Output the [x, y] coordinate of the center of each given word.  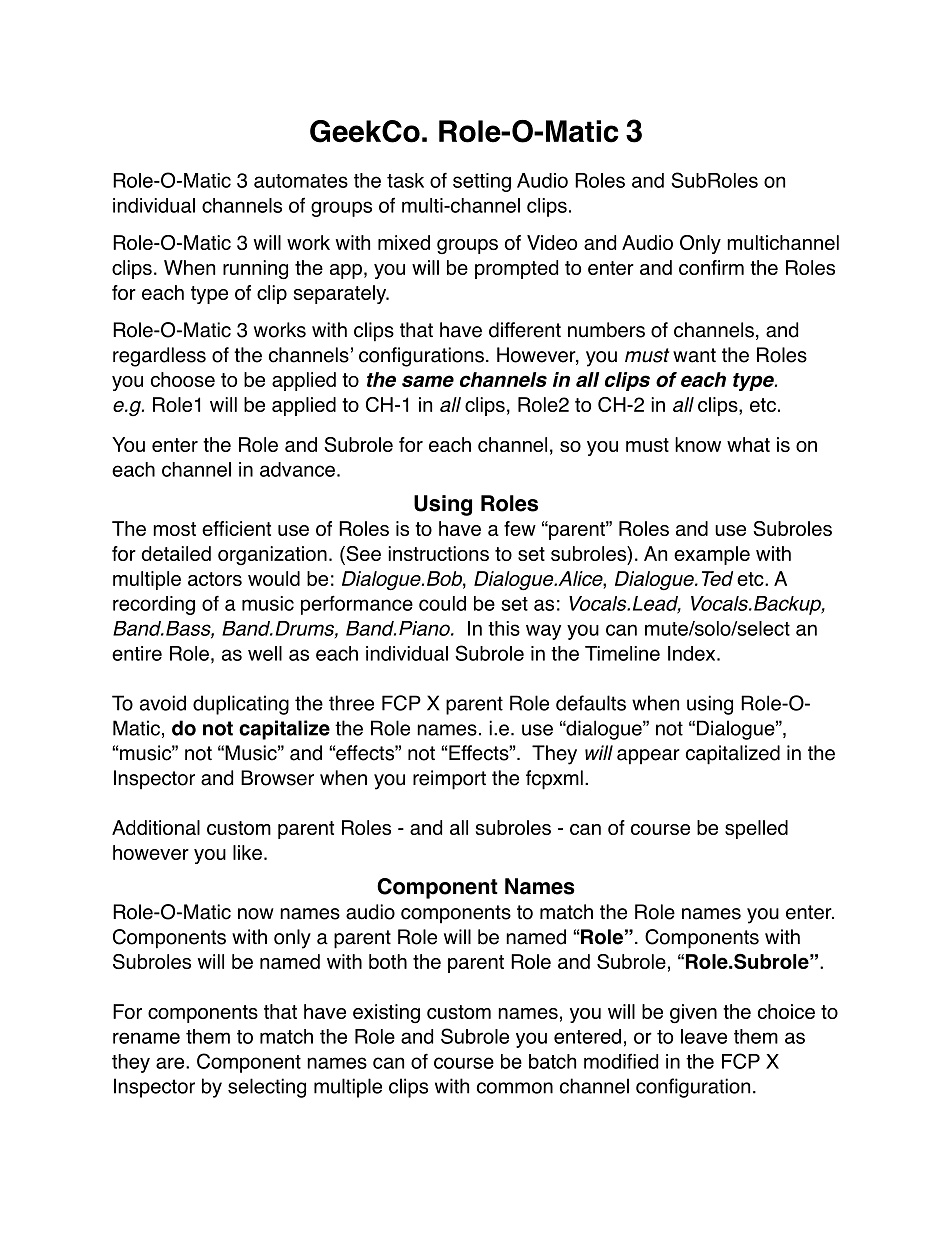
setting [482, 182]
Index [693, 653]
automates [301, 181]
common [515, 1088]
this [504, 628]
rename [146, 1038]
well [265, 653]
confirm [711, 267]
